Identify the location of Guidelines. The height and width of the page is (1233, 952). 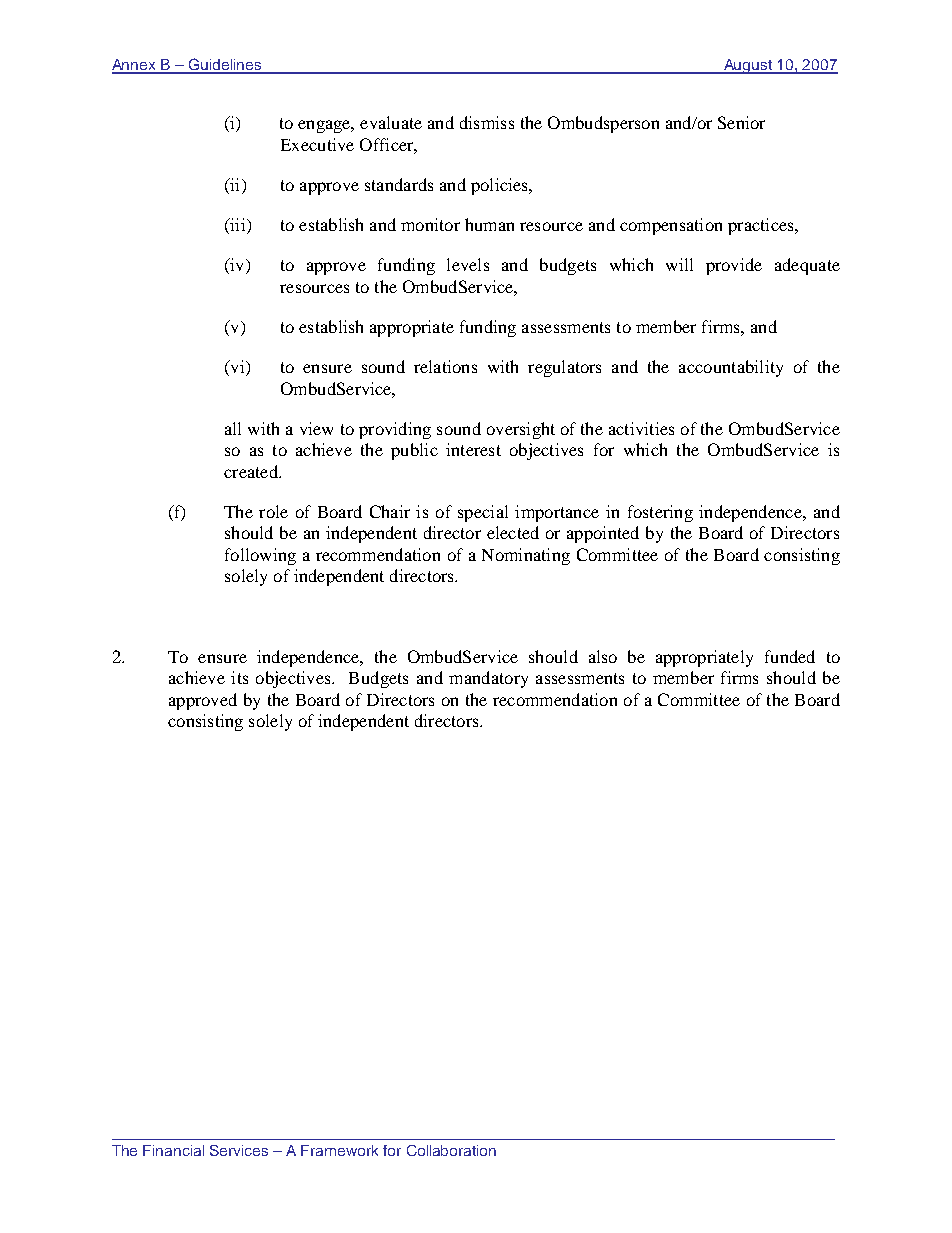
(224, 65).
